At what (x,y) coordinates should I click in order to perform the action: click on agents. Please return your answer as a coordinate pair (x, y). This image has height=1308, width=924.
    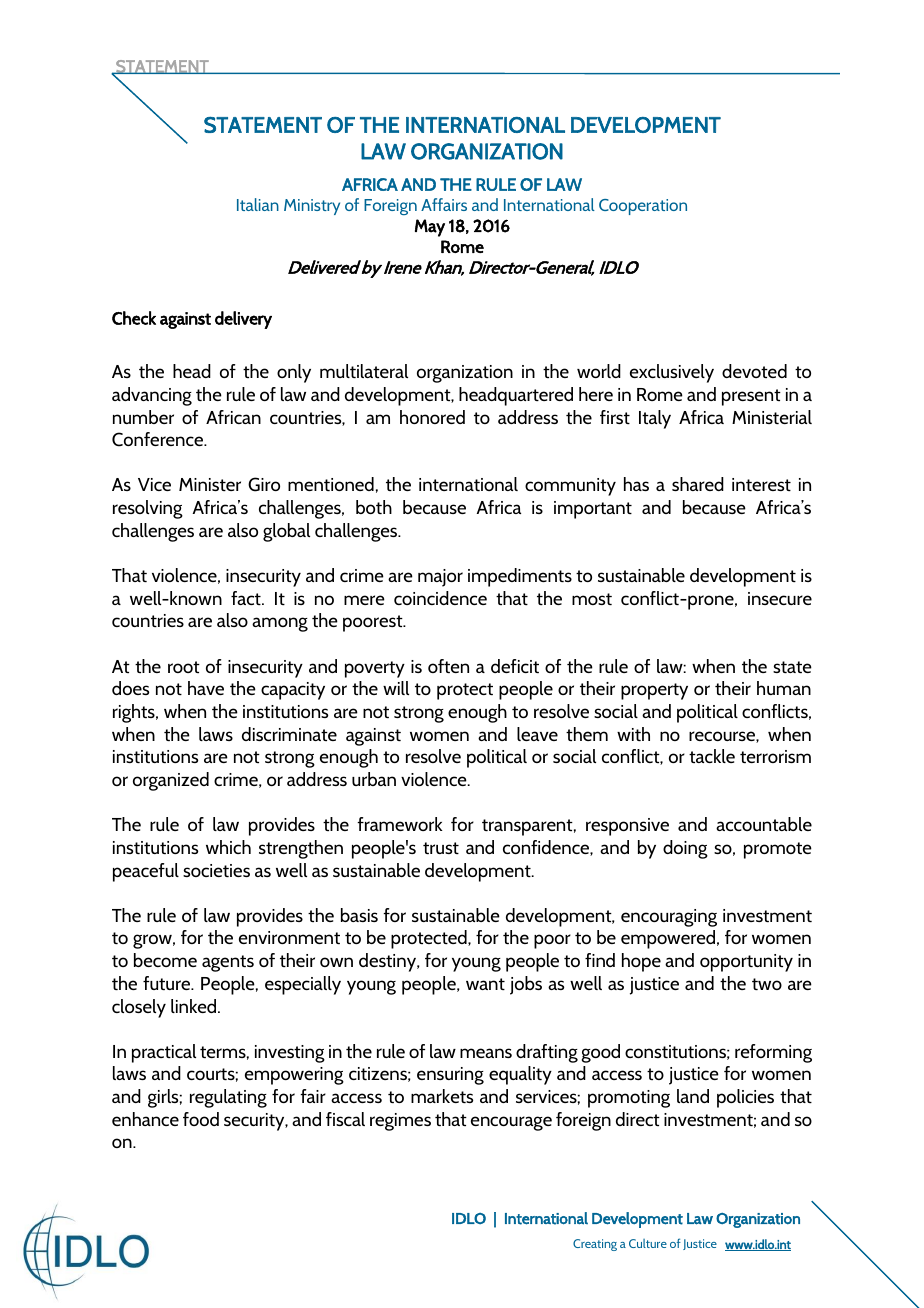
    Looking at the image, I should click on (228, 963).
